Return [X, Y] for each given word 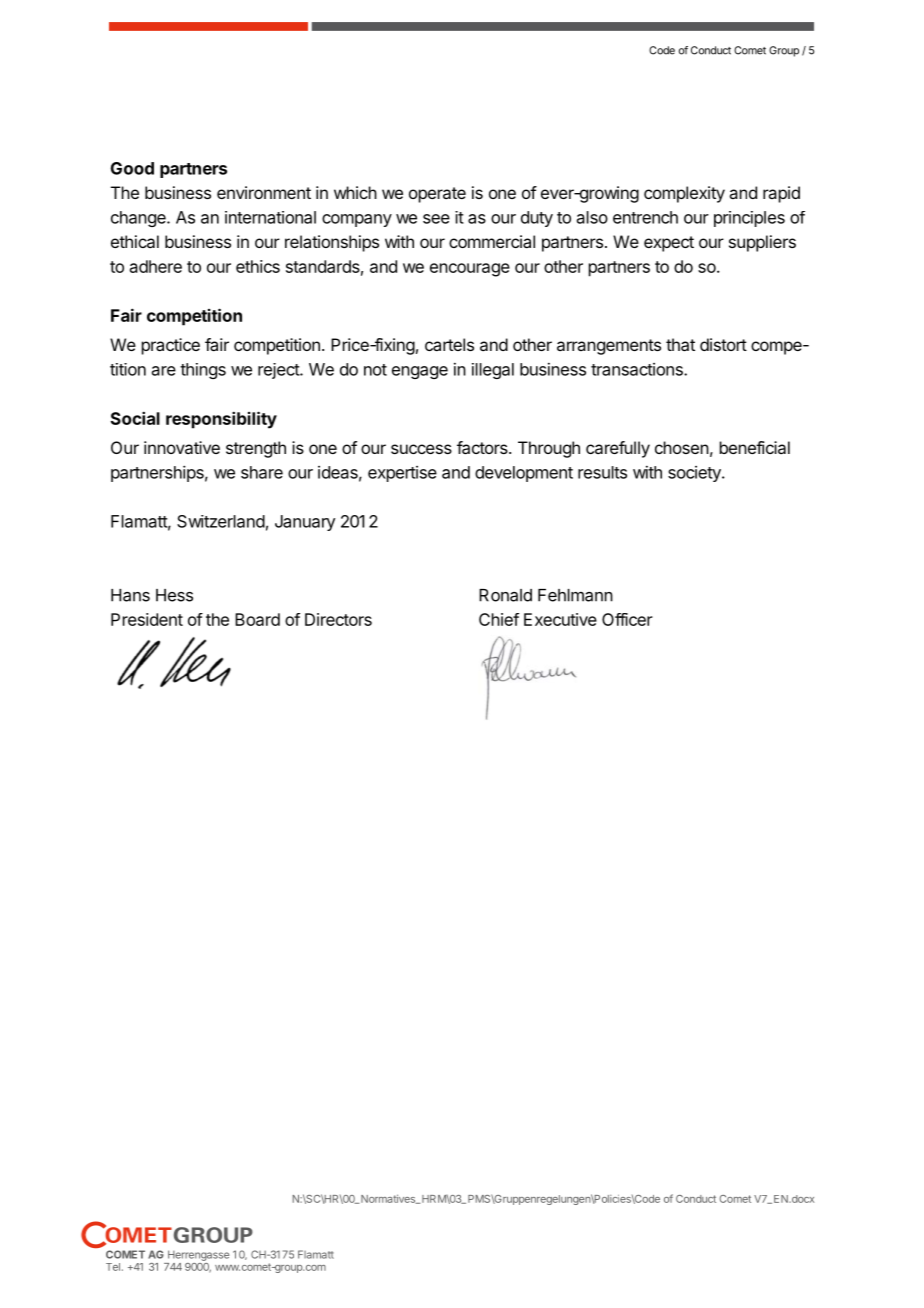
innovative [182, 447]
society [695, 474]
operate [437, 195]
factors [483, 447]
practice [171, 346]
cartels [449, 344]
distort [723, 344]
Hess [174, 595]
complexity [684, 194]
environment [264, 192]
